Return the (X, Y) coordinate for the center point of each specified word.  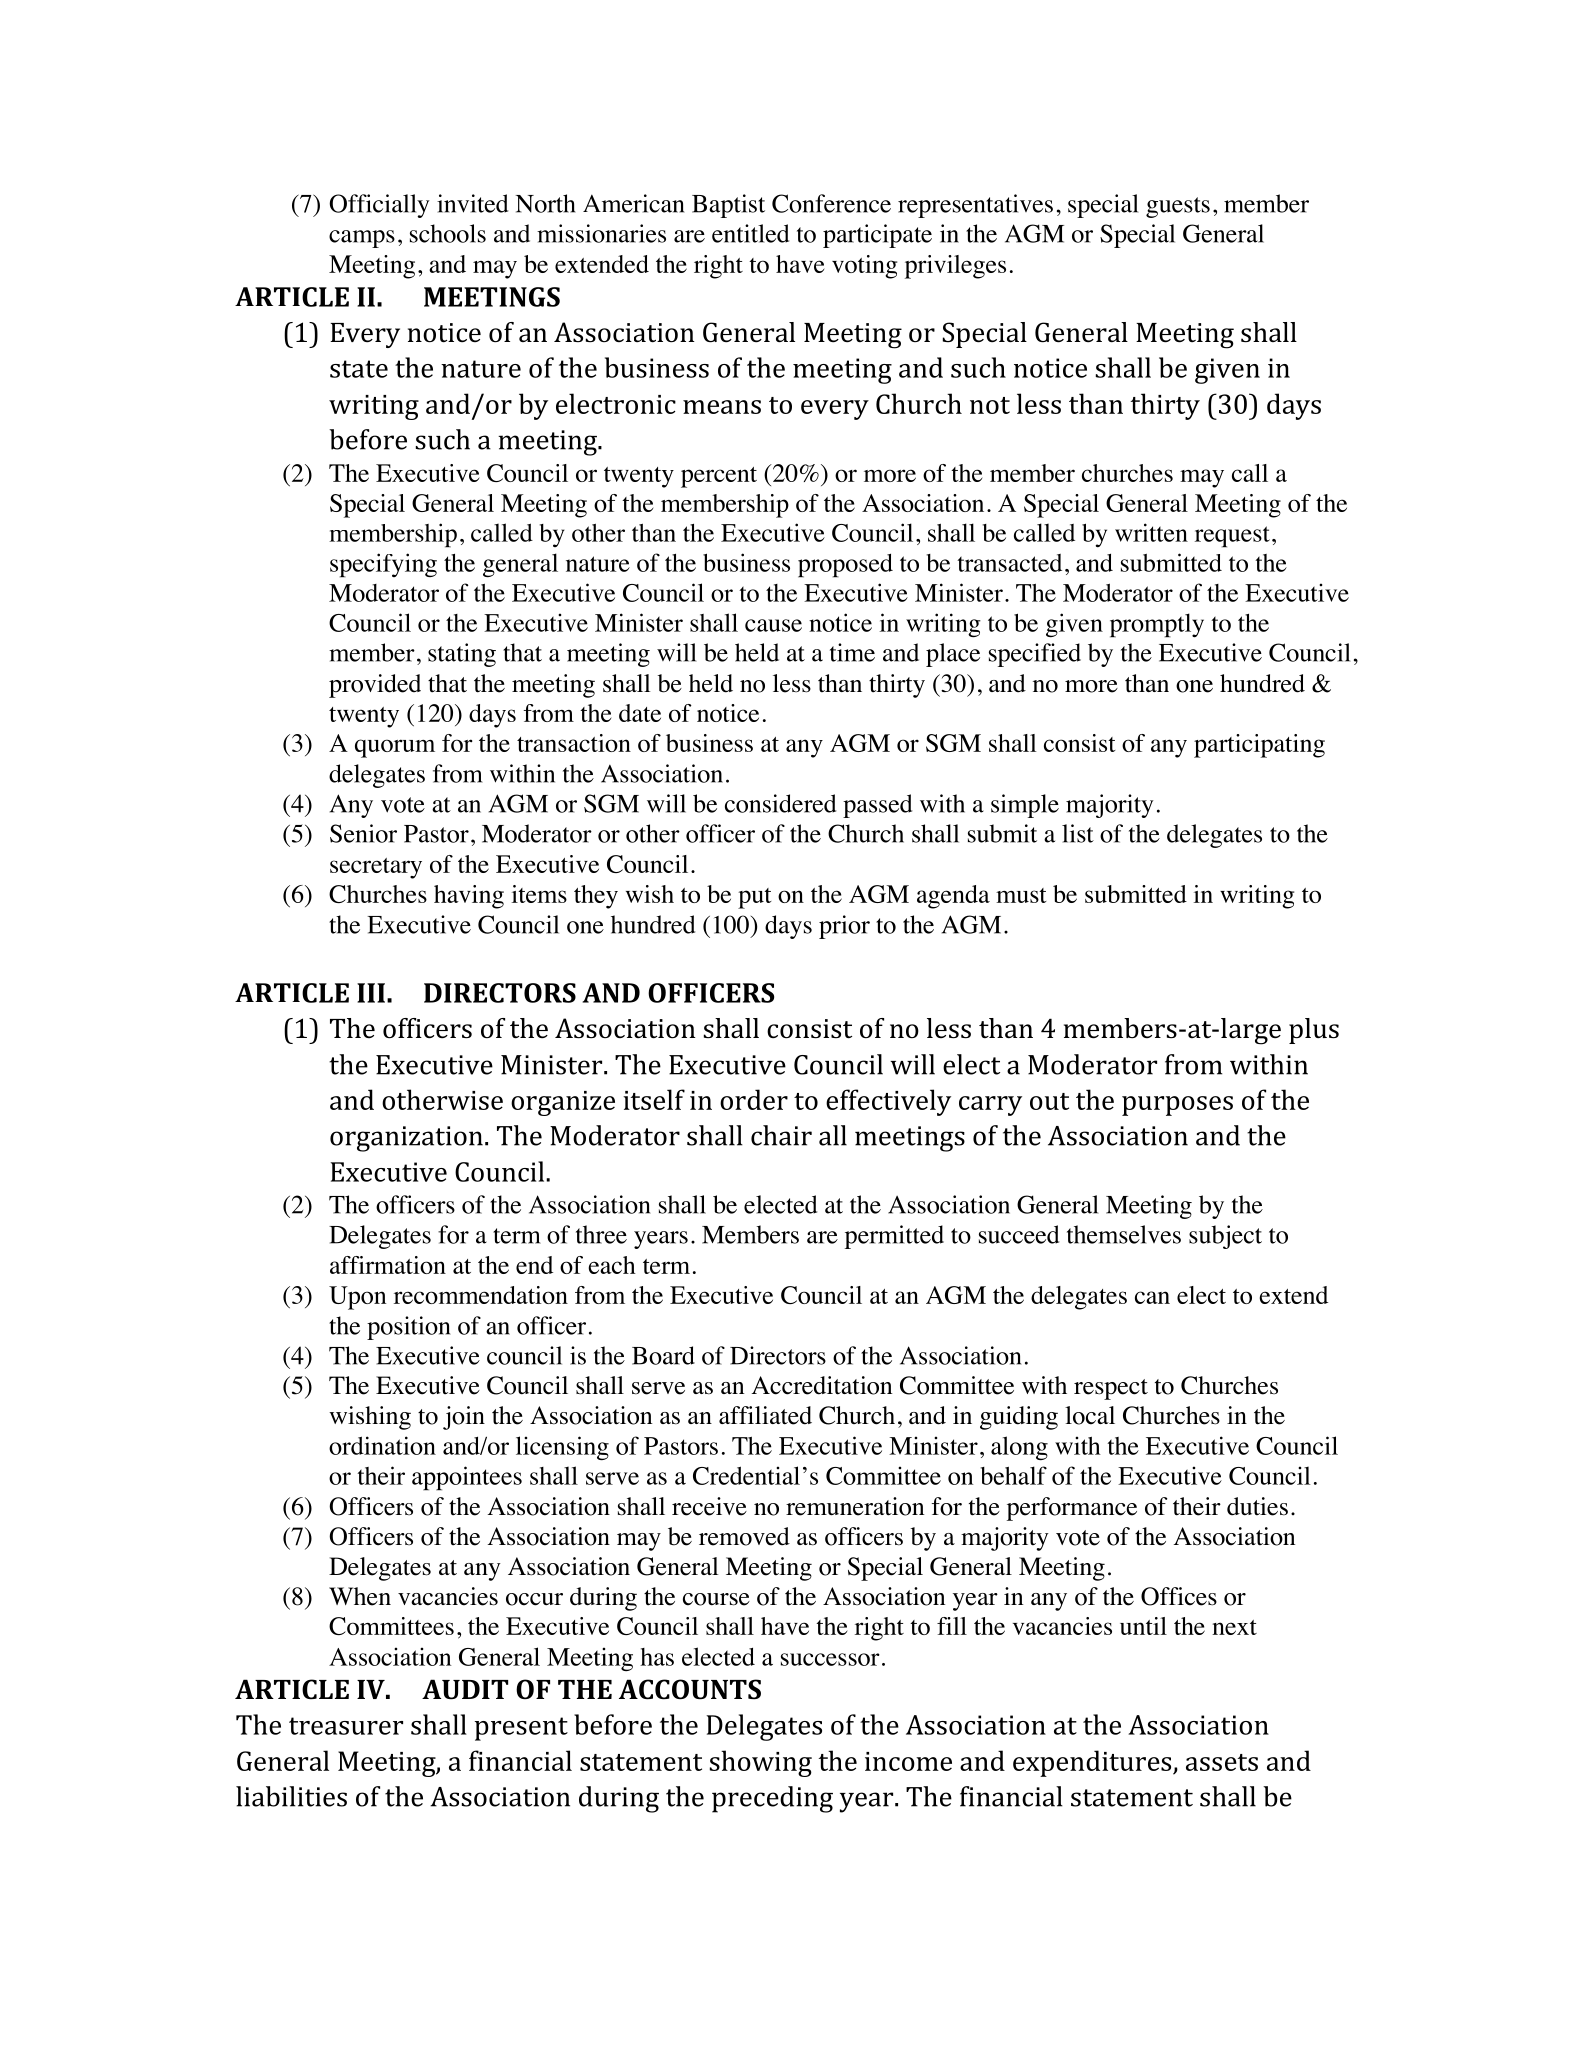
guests (1178, 207)
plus (1314, 1031)
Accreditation (822, 1385)
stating (462, 655)
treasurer (346, 1726)
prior (844, 927)
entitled (750, 233)
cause (773, 625)
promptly (1157, 625)
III (371, 993)
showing (761, 1763)
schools (448, 233)
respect (1111, 1389)
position (408, 1328)
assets (1222, 1762)
